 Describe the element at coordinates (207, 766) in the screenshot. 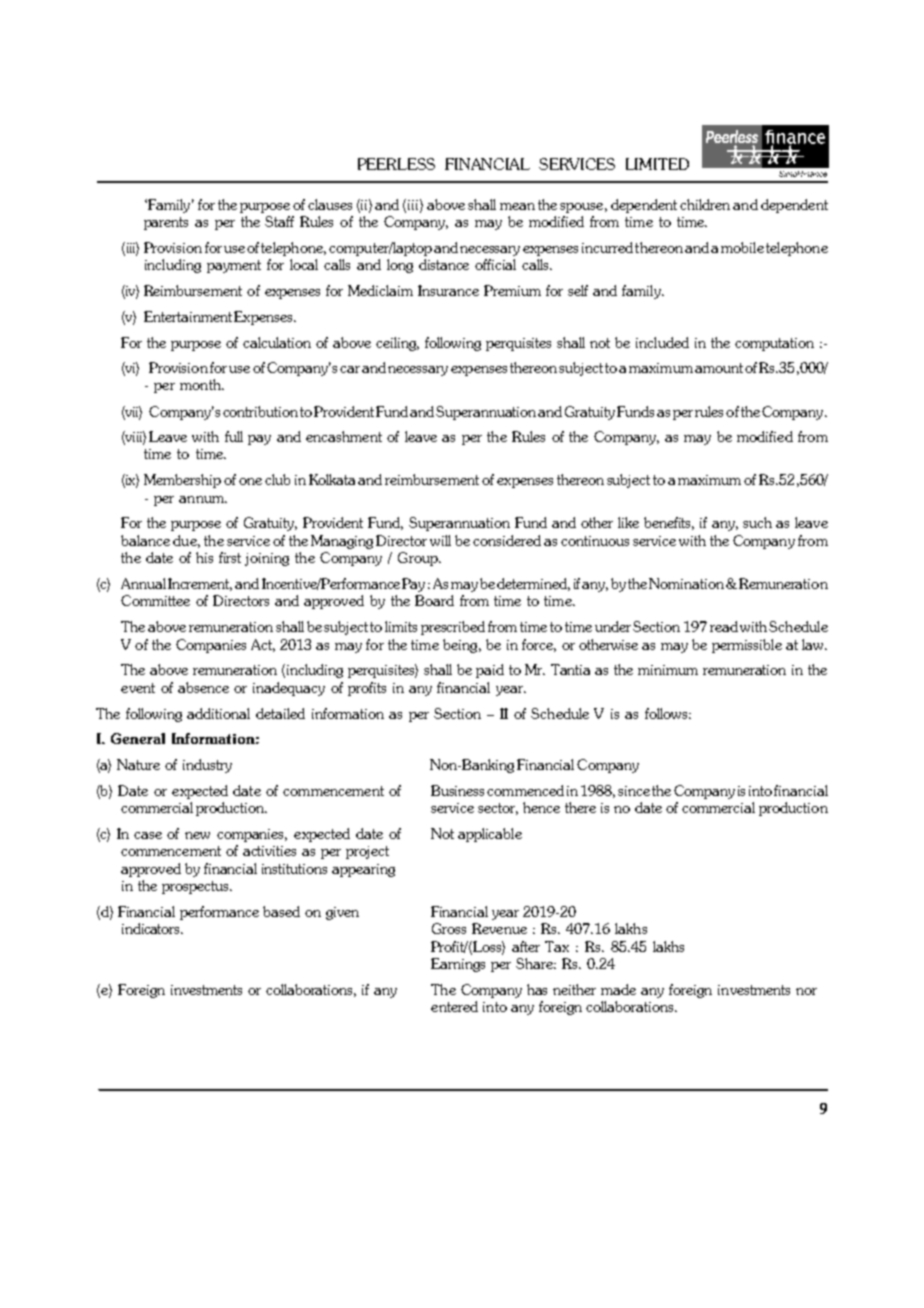

I see `industry` at that location.
